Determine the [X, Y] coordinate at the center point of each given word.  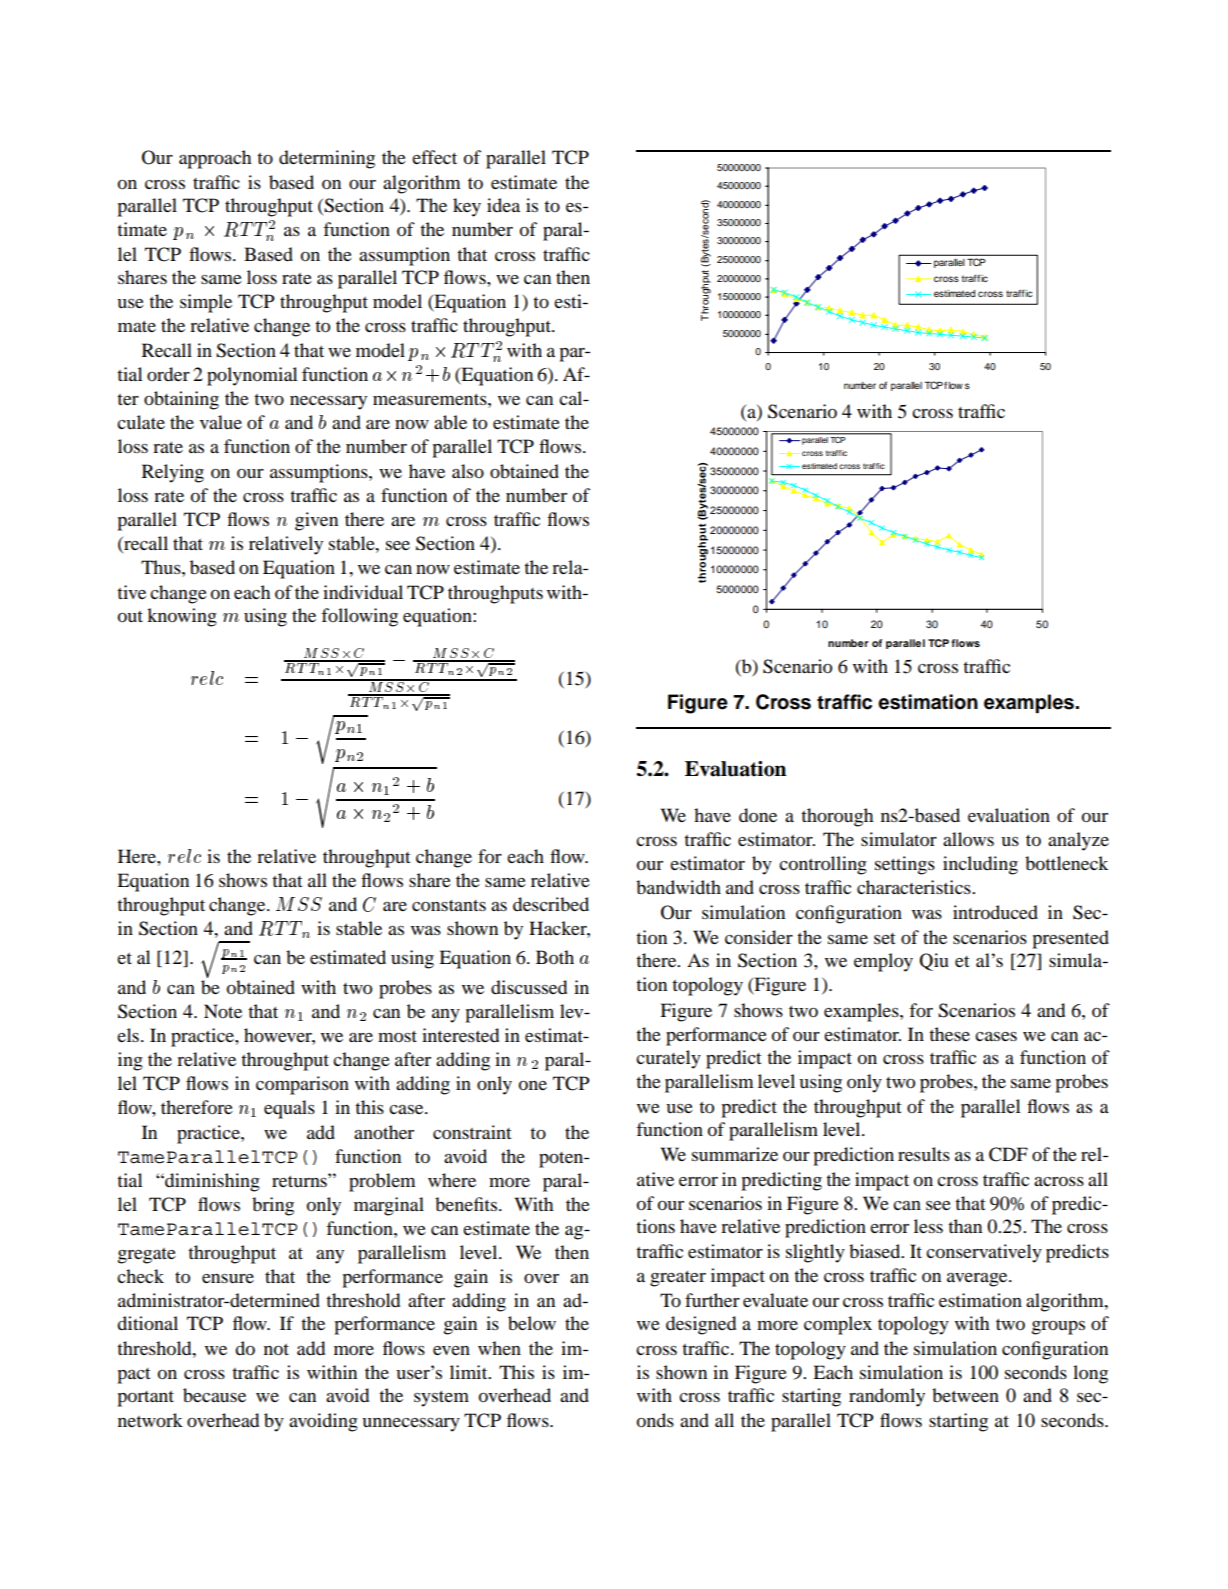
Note [223, 1011]
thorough [837, 817]
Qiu [934, 962]
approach [215, 159]
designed [701, 1325]
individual [363, 592]
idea [503, 205]
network [150, 1420]
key [467, 207]
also [468, 471]
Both [555, 957]
